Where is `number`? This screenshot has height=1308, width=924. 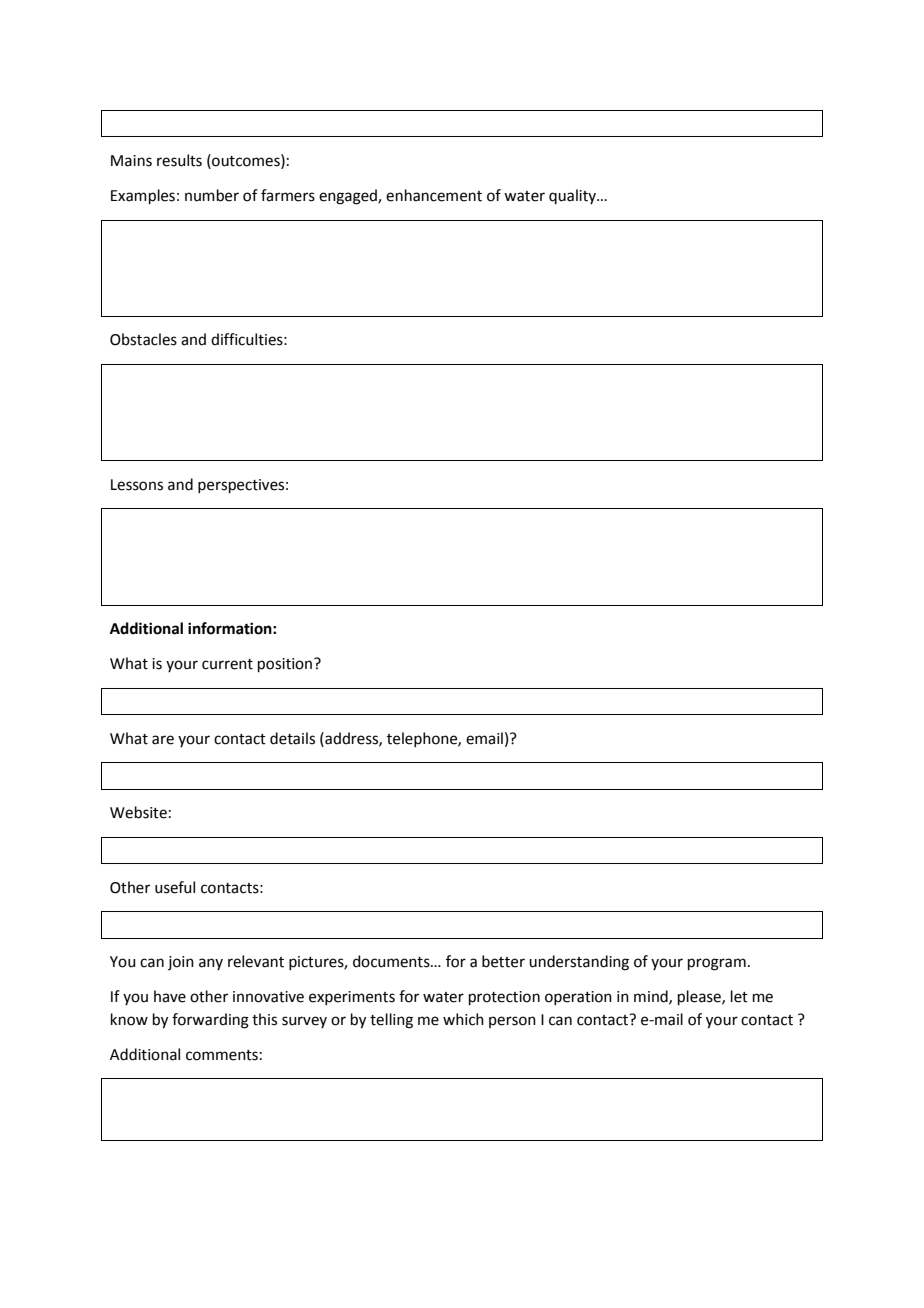
number is located at coordinates (212, 195).
